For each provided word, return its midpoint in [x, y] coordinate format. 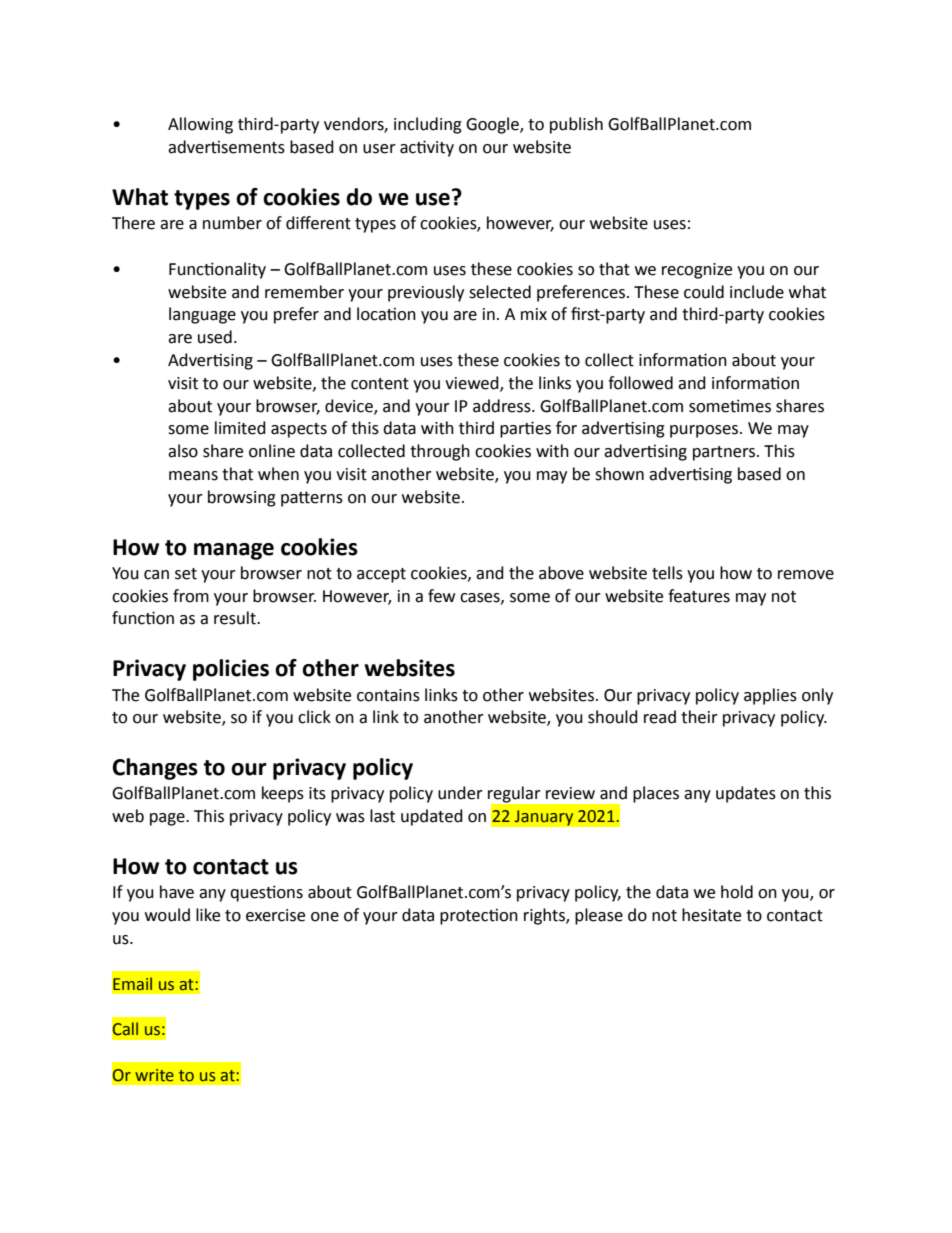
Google [493, 125]
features [699, 596]
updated [432, 817]
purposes [704, 431]
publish [576, 125]
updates [746, 794]
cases [481, 598]
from [191, 596]
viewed [473, 383]
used [215, 337]
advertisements [226, 147]
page [168, 819]
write [154, 1075]
